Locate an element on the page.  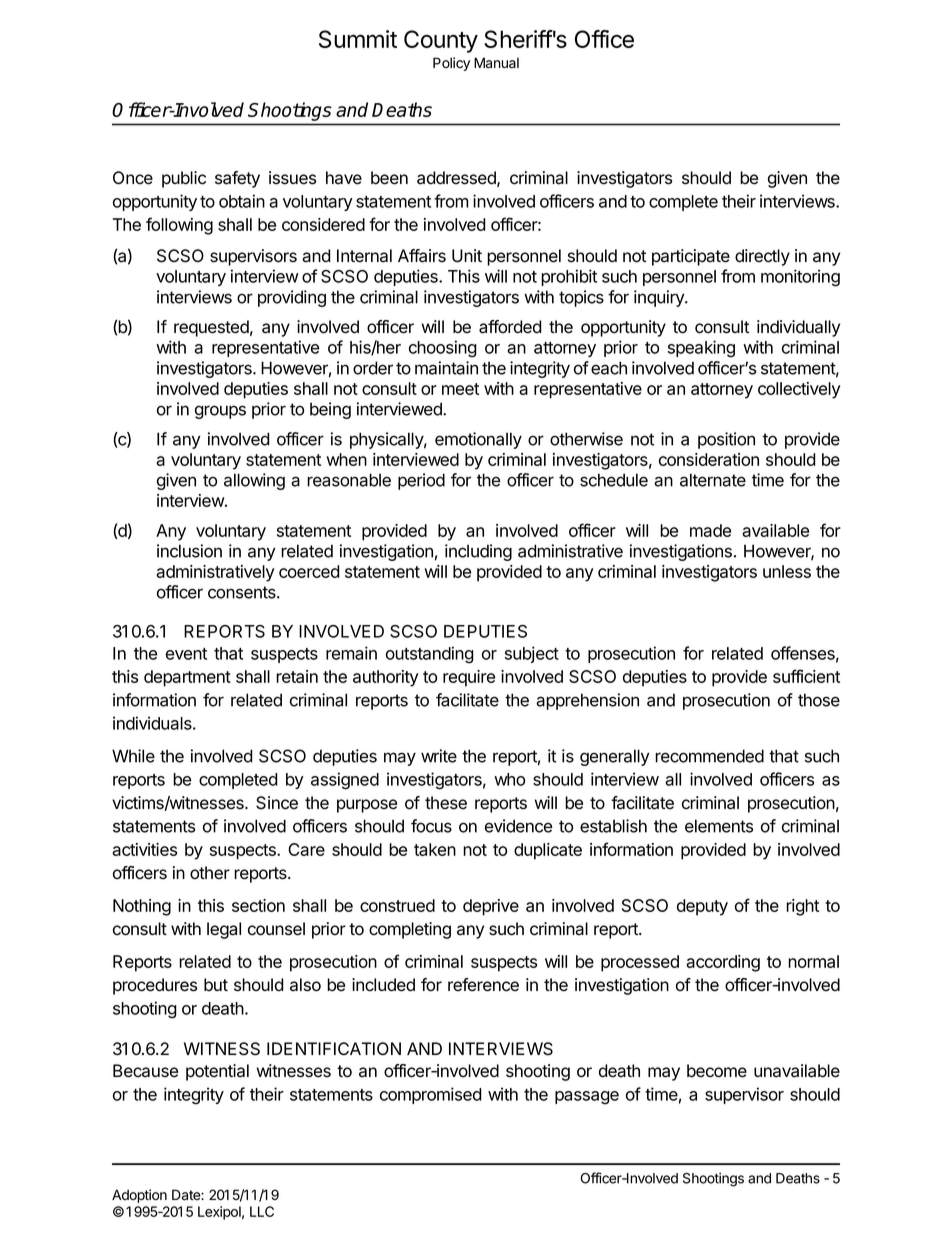
LLC is located at coordinates (262, 1211).
